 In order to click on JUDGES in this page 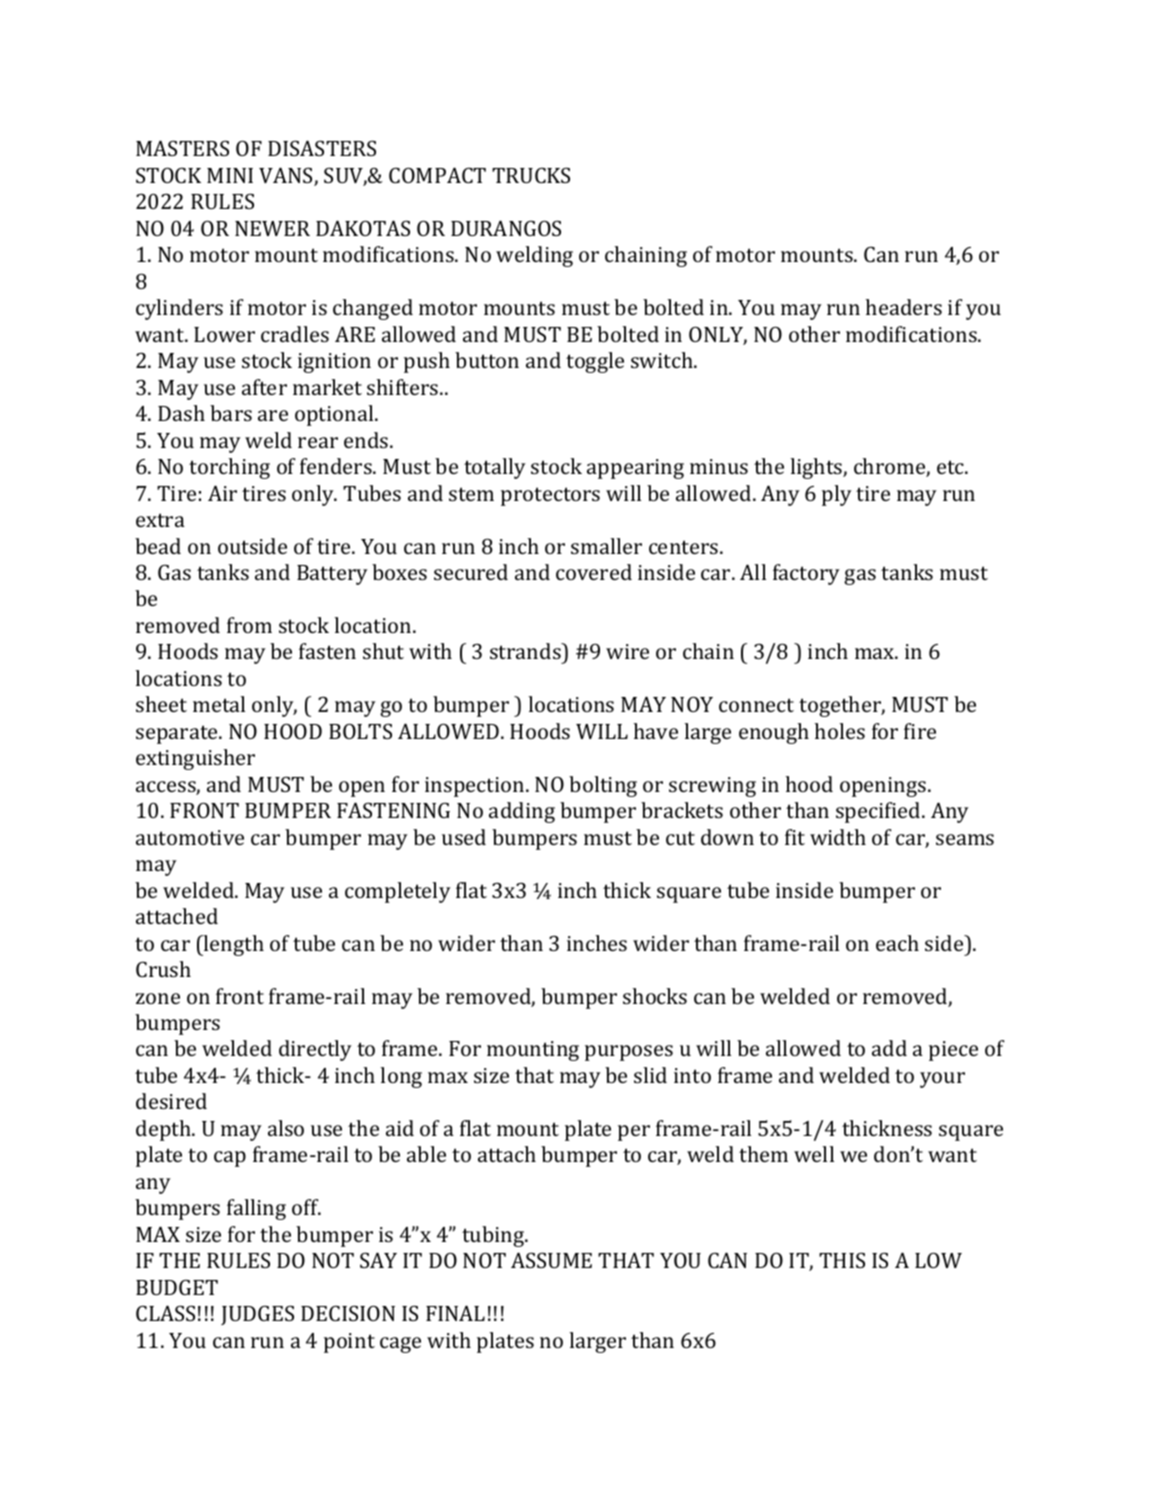, I will do `click(257, 1315)`.
